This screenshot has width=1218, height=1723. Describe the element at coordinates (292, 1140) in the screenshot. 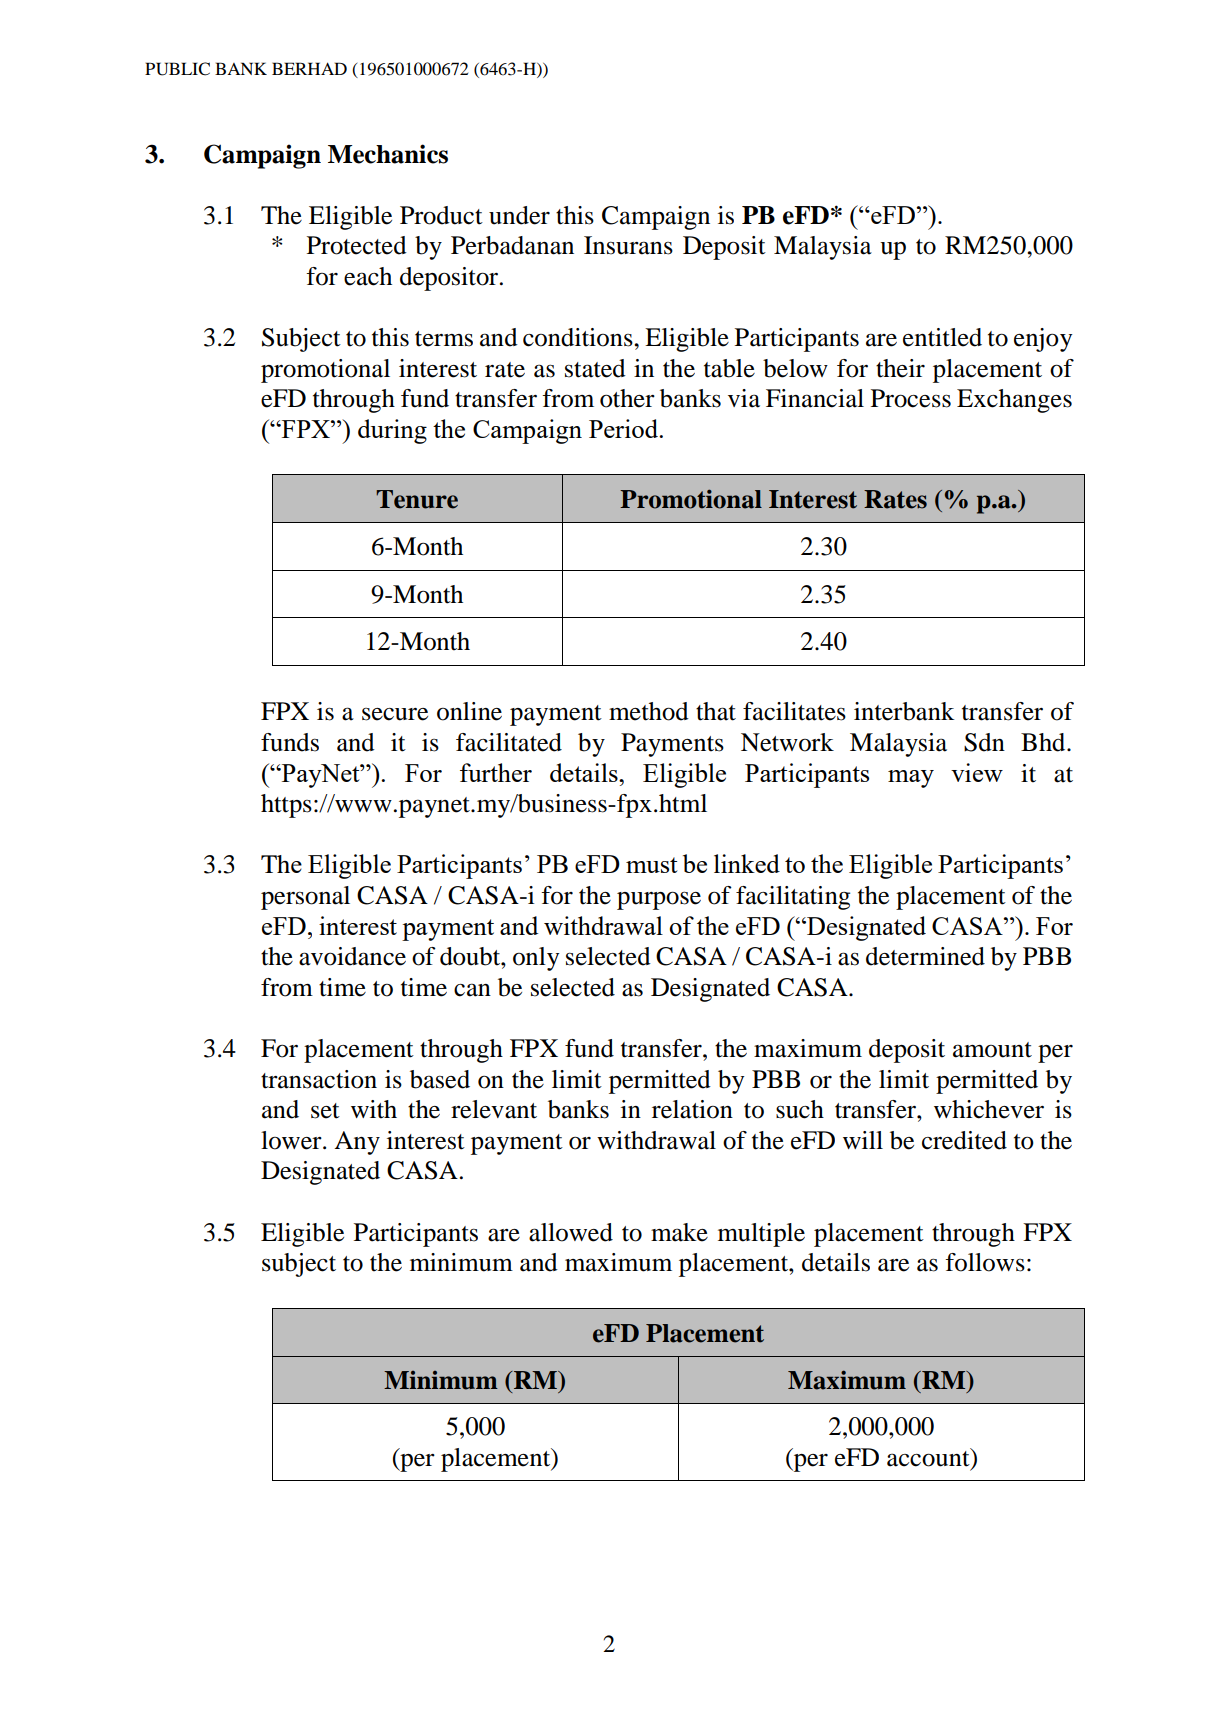

I see `lower` at that location.
